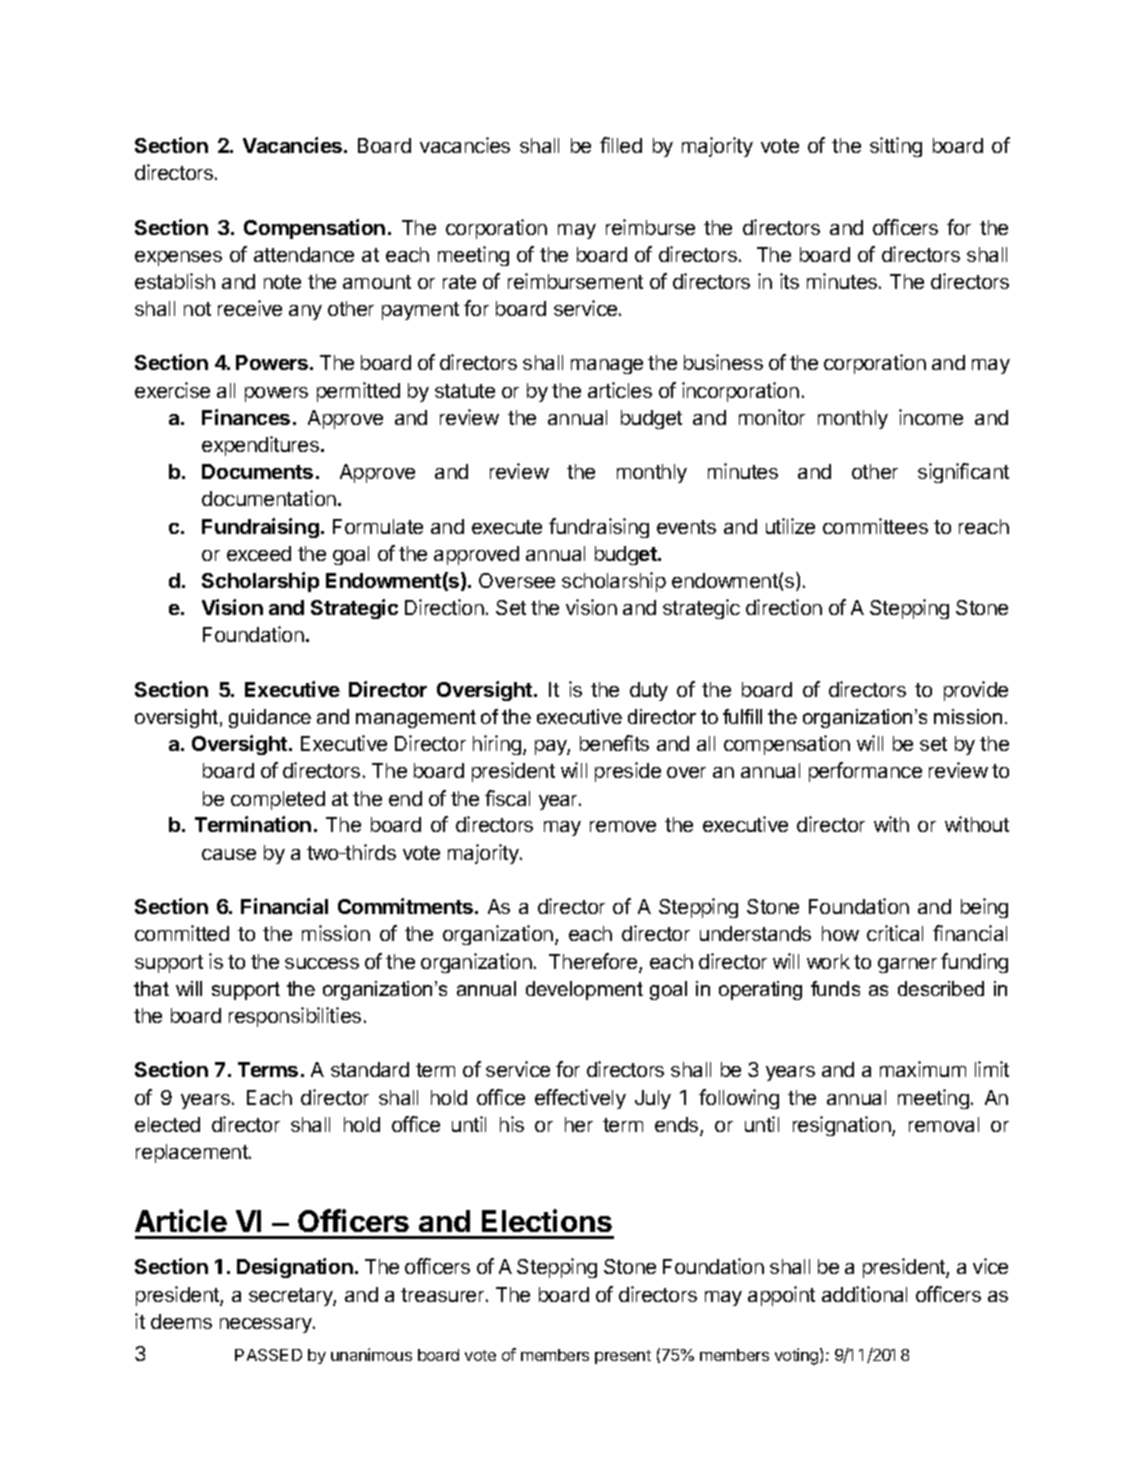 The image size is (1144, 1480). What do you see at coordinates (923, 1069) in the screenshot?
I see `maximum` at bounding box center [923, 1069].
